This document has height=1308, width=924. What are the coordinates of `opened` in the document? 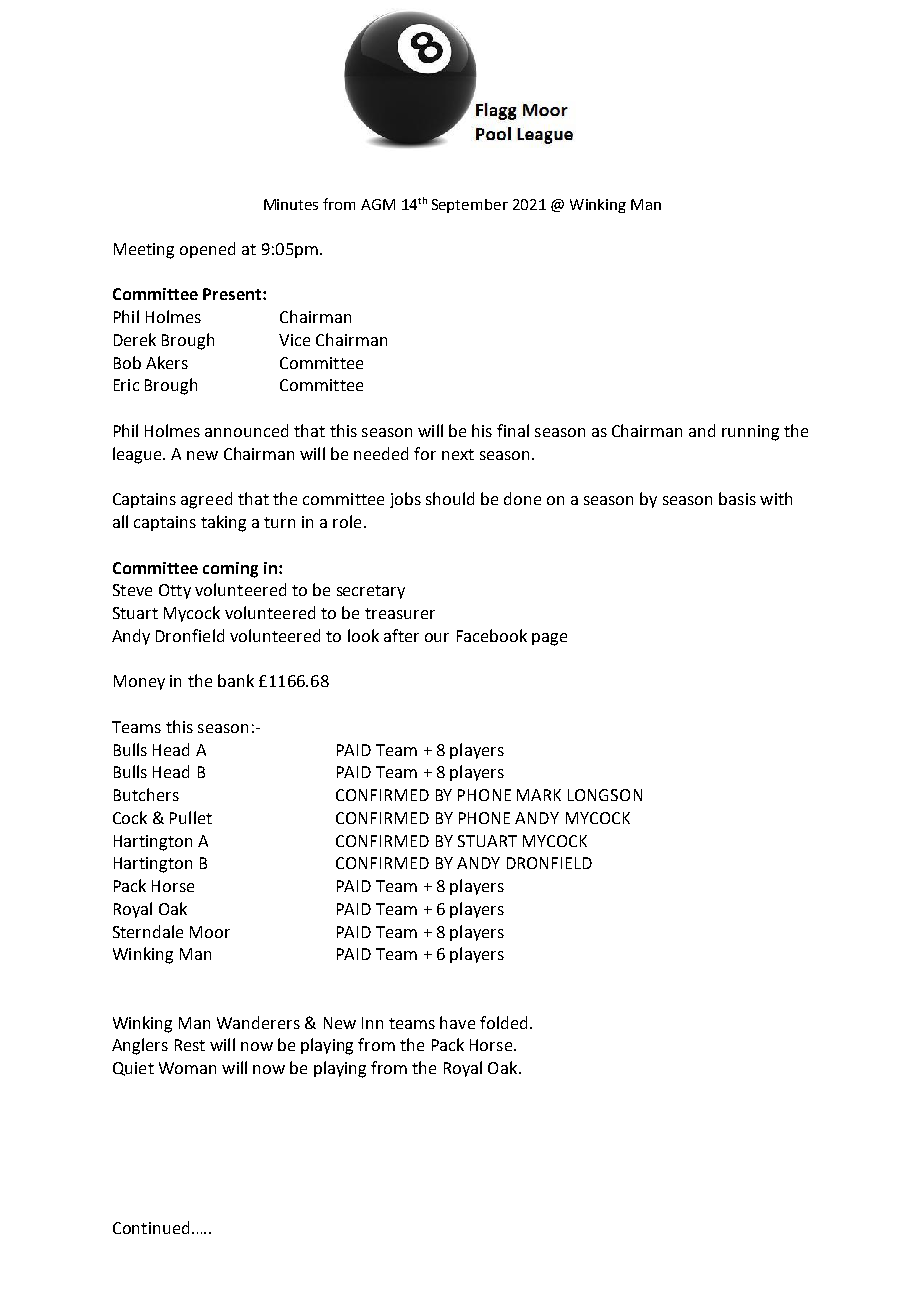 It's located at (207, 250).
